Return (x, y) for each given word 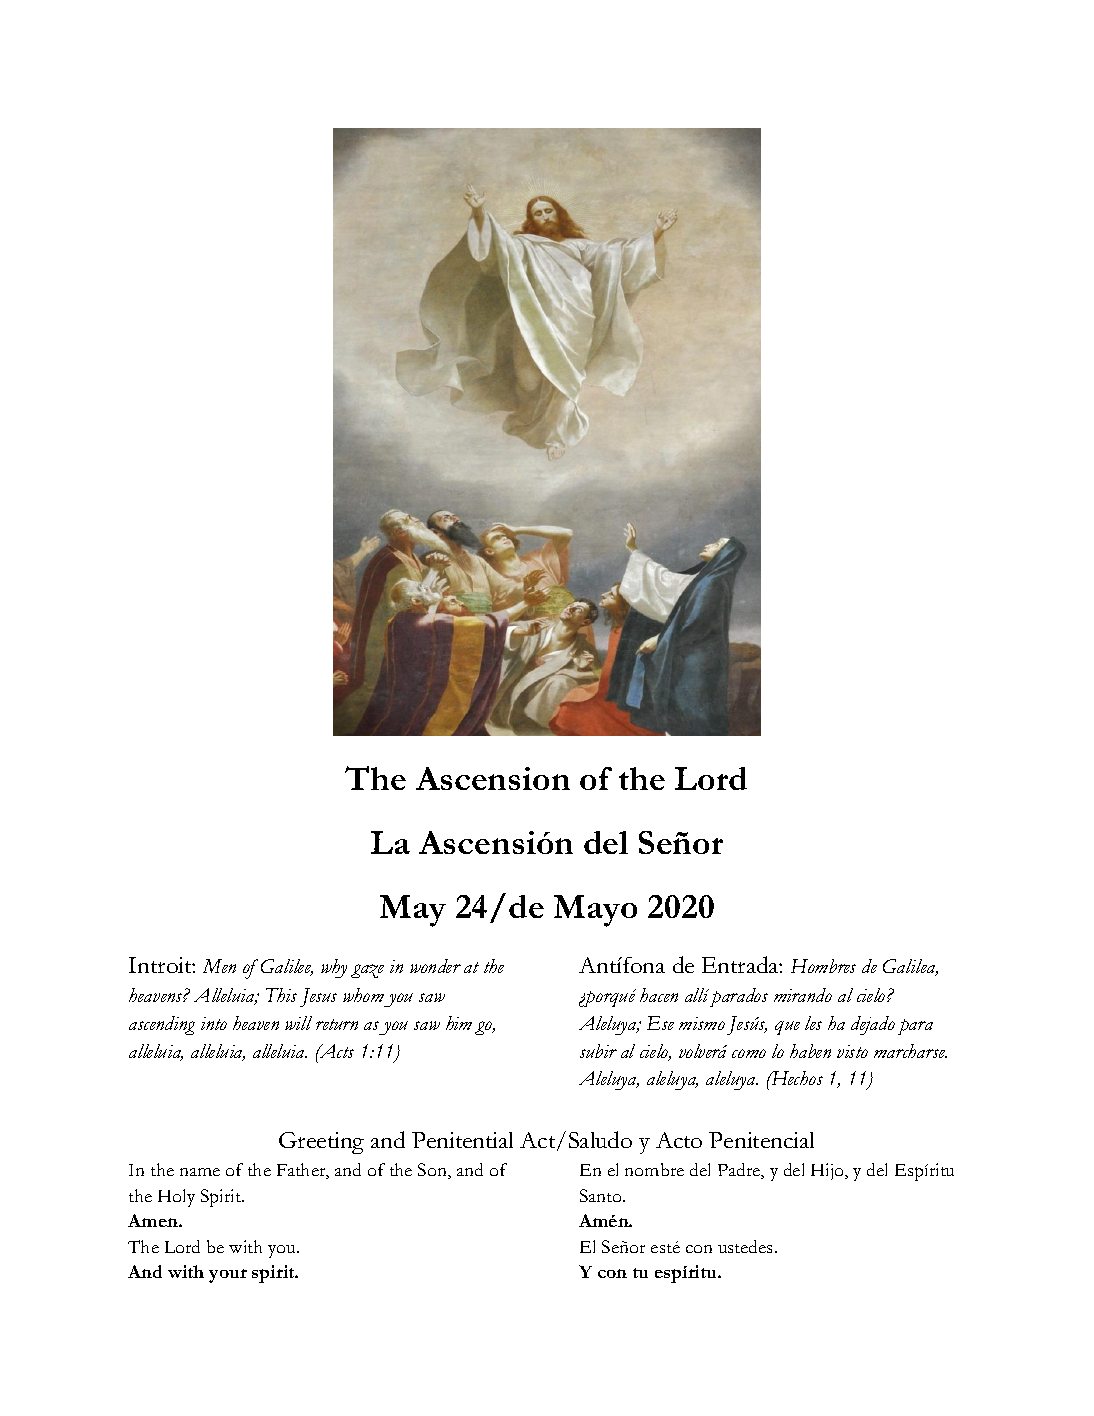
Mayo (595, 911)
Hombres (823, 966)
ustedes (747, 1246)
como (749, 1053)
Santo (602, 1195)
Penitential (462, 1140)
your (228, 1276)
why (334, 968)
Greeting (321, 1143)
